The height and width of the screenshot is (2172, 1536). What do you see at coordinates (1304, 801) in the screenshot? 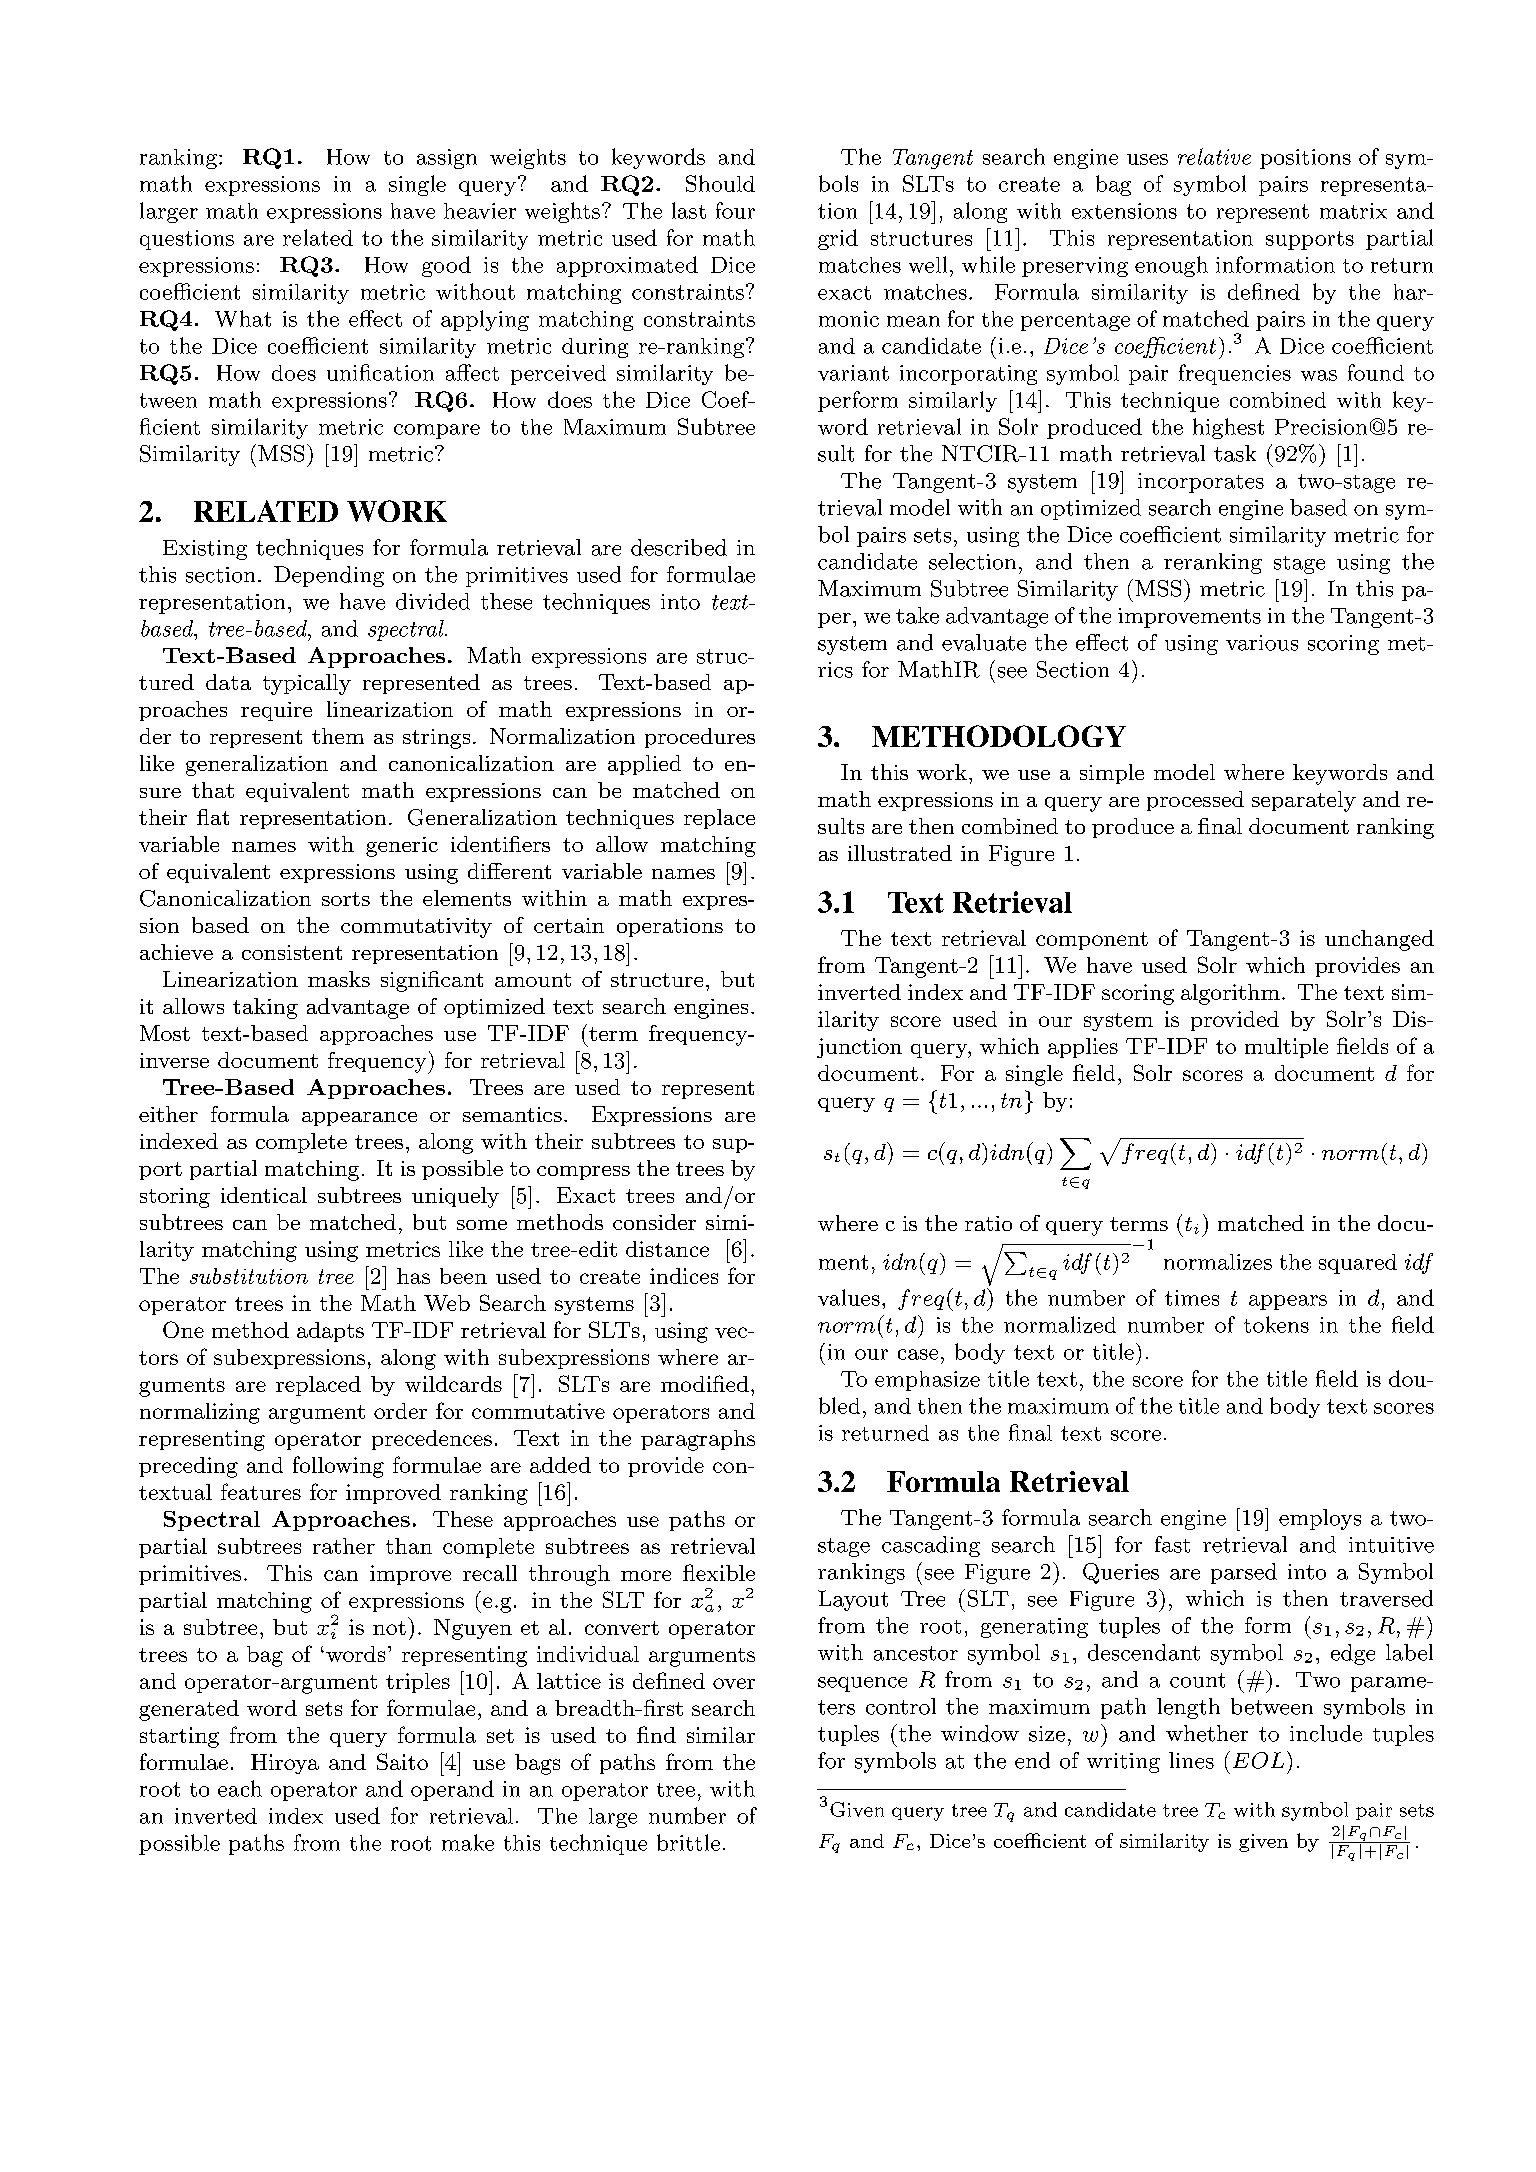
I see `separately` at bounding box center [1304, 801].
